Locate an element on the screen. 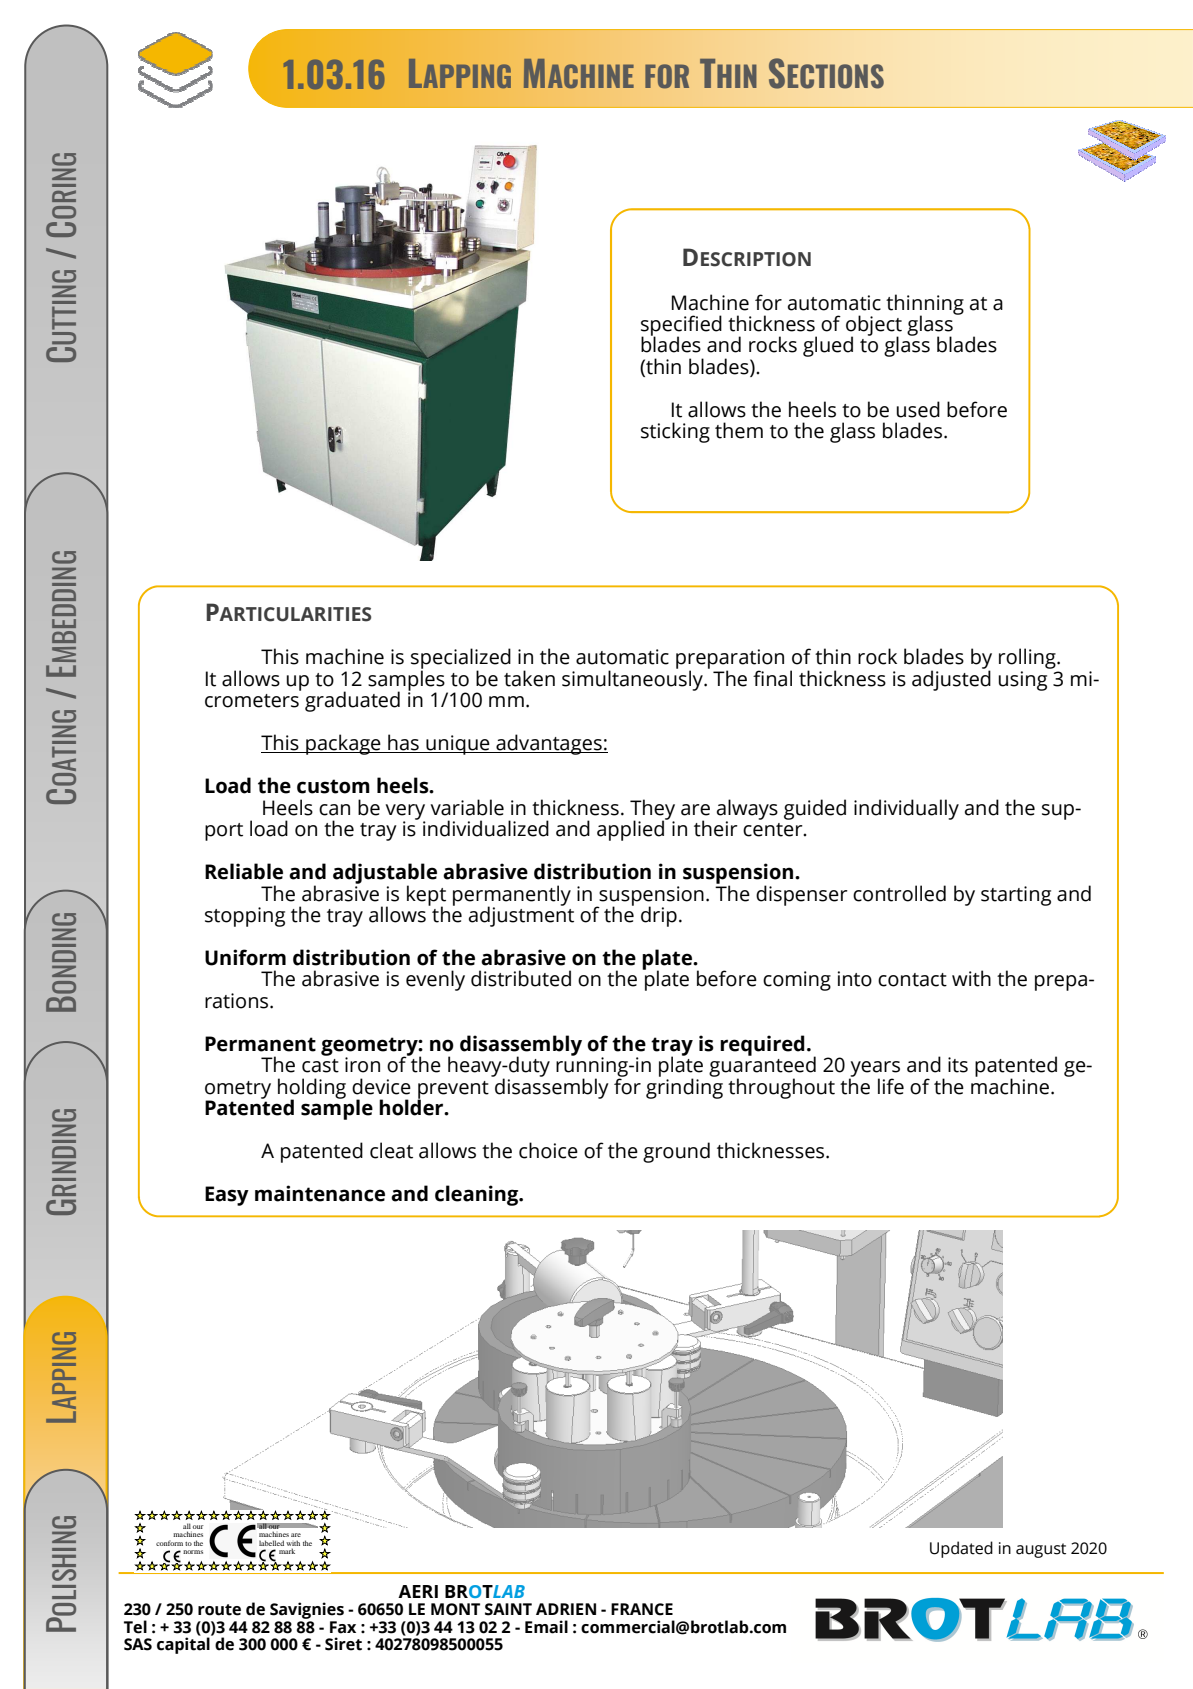 This screenshot has height=1689, width=1193. distributed is located at coordinates (521, 978).
